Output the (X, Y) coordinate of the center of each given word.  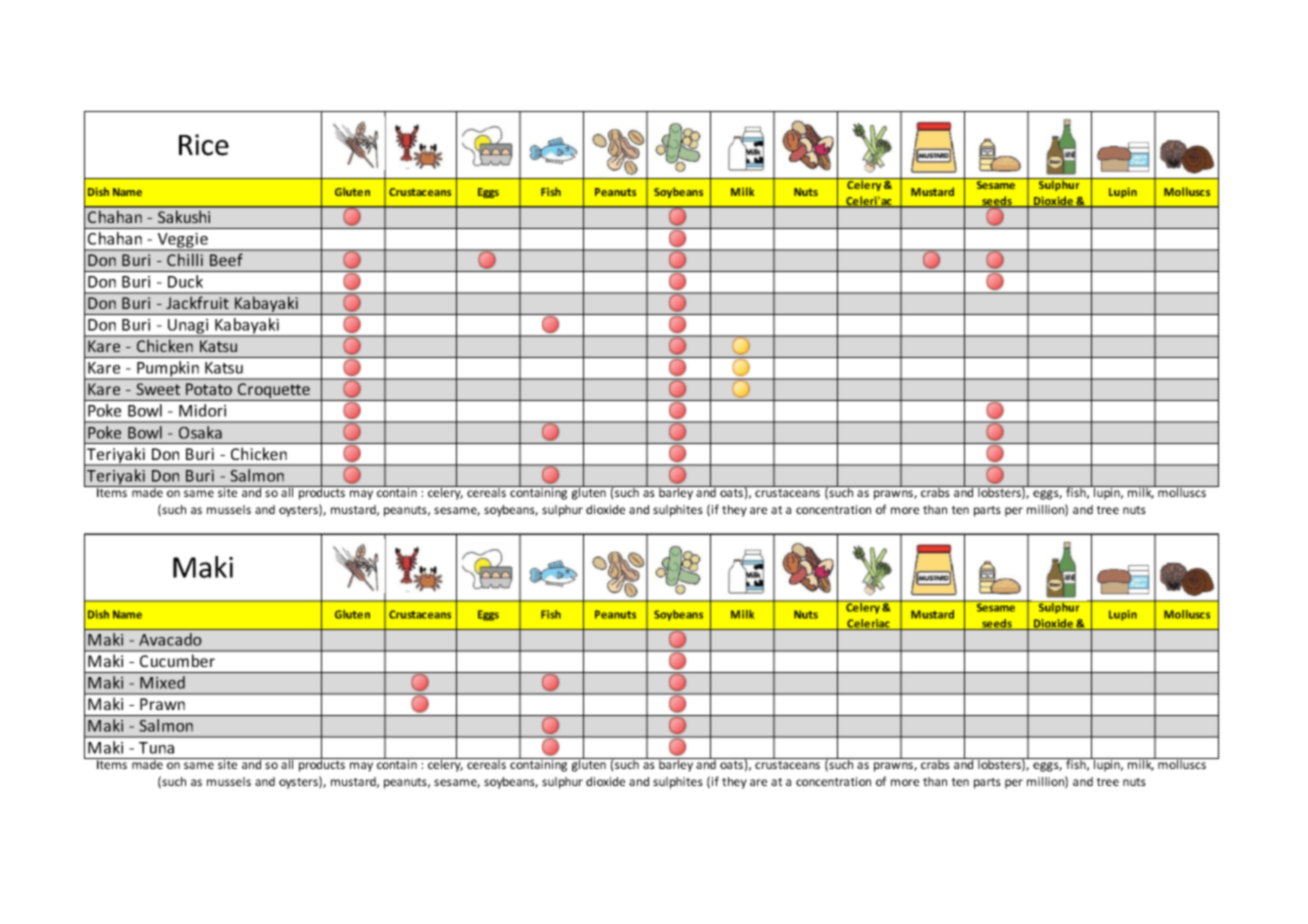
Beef (226, 259)
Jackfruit (197, 302)
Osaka (200, 432)
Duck (185, 281)
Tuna (156, 748)
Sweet (158, 389)
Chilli (185, 259)
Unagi (188, 328)
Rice (204, 145)
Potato (209, 389)
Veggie (182, 241)
